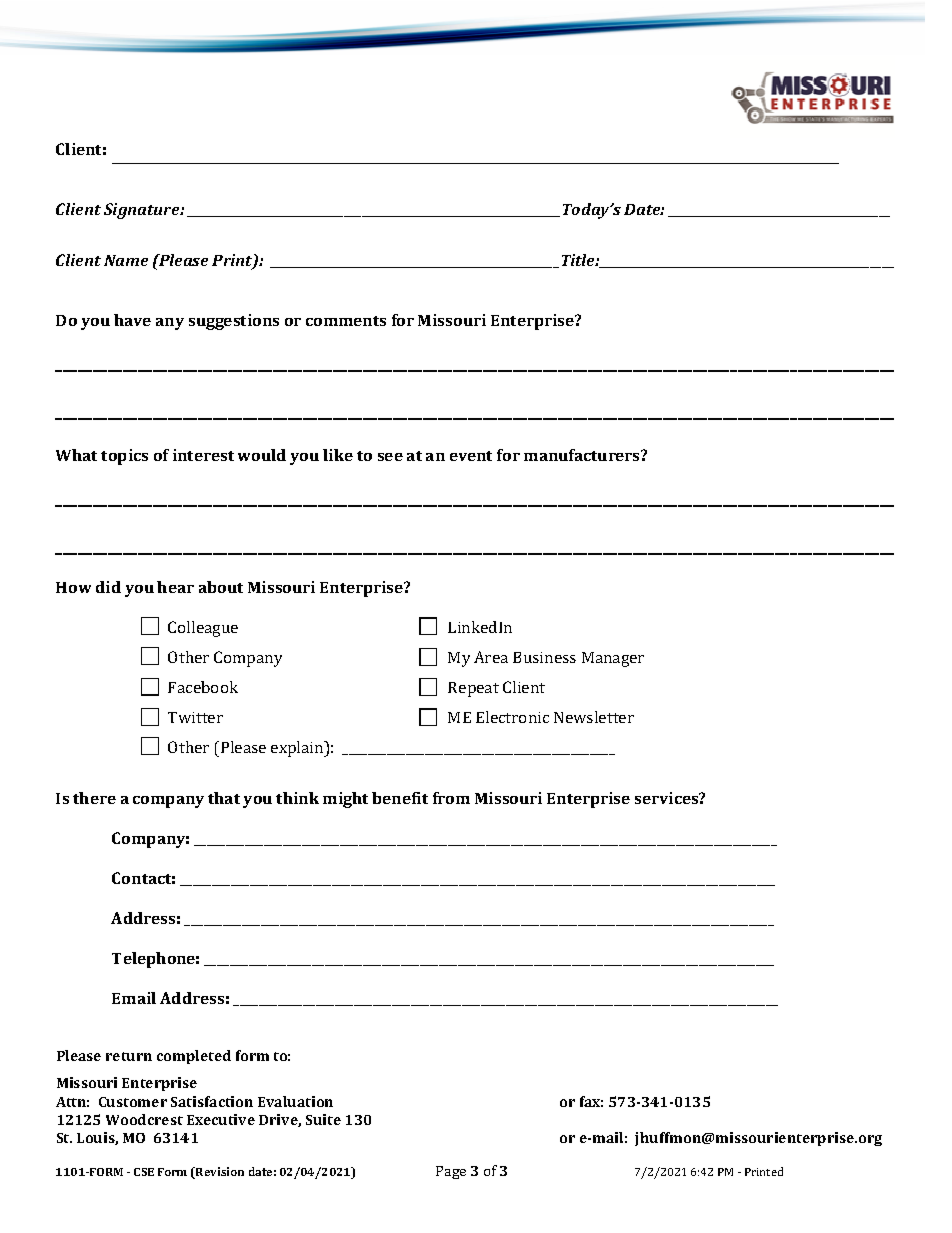 The image size is (952, 1233). Describe the element at coordinates (451, 798) in the image. I see `from` at that location.
